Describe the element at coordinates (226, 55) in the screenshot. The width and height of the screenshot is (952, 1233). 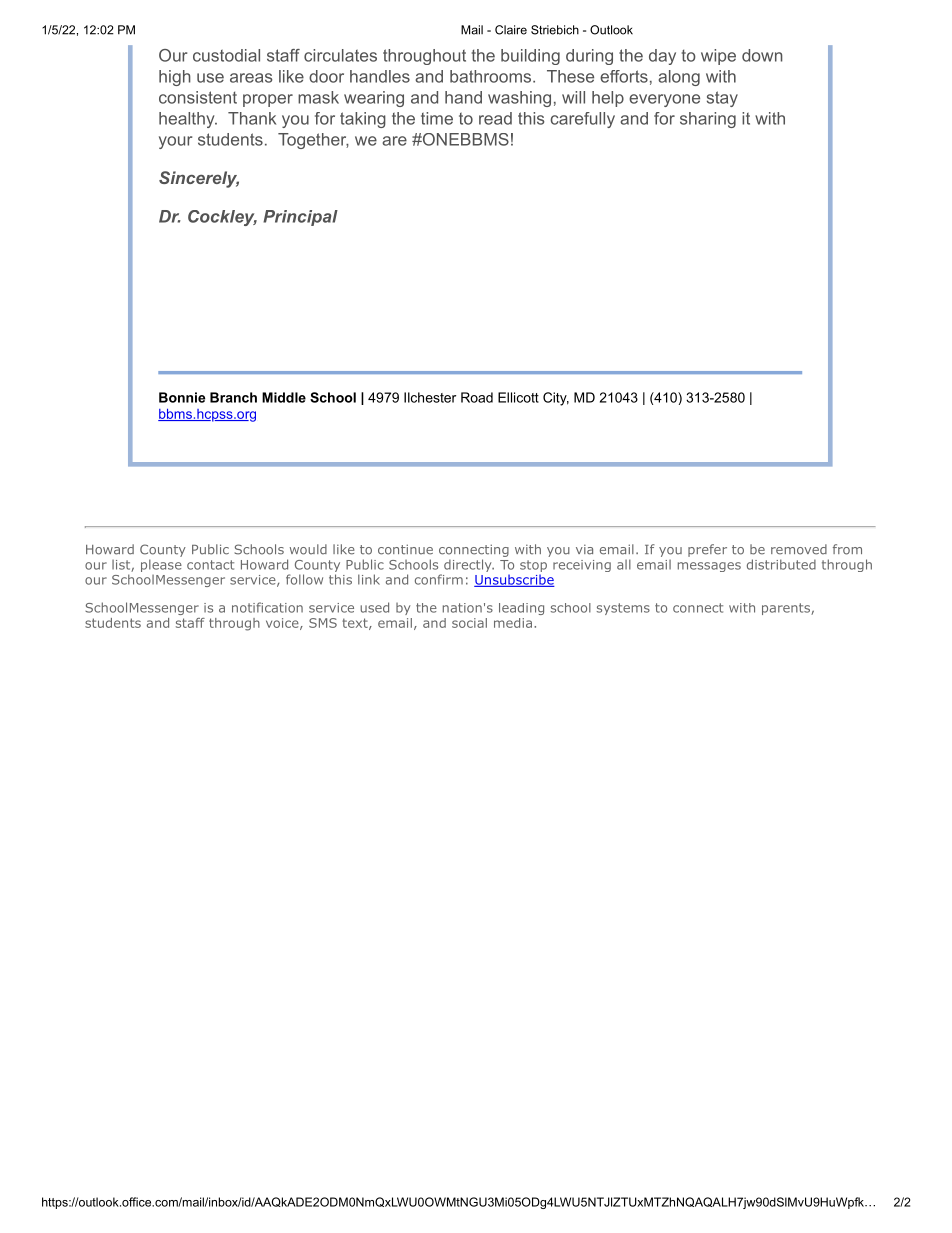
I see `custodial` at that location.
